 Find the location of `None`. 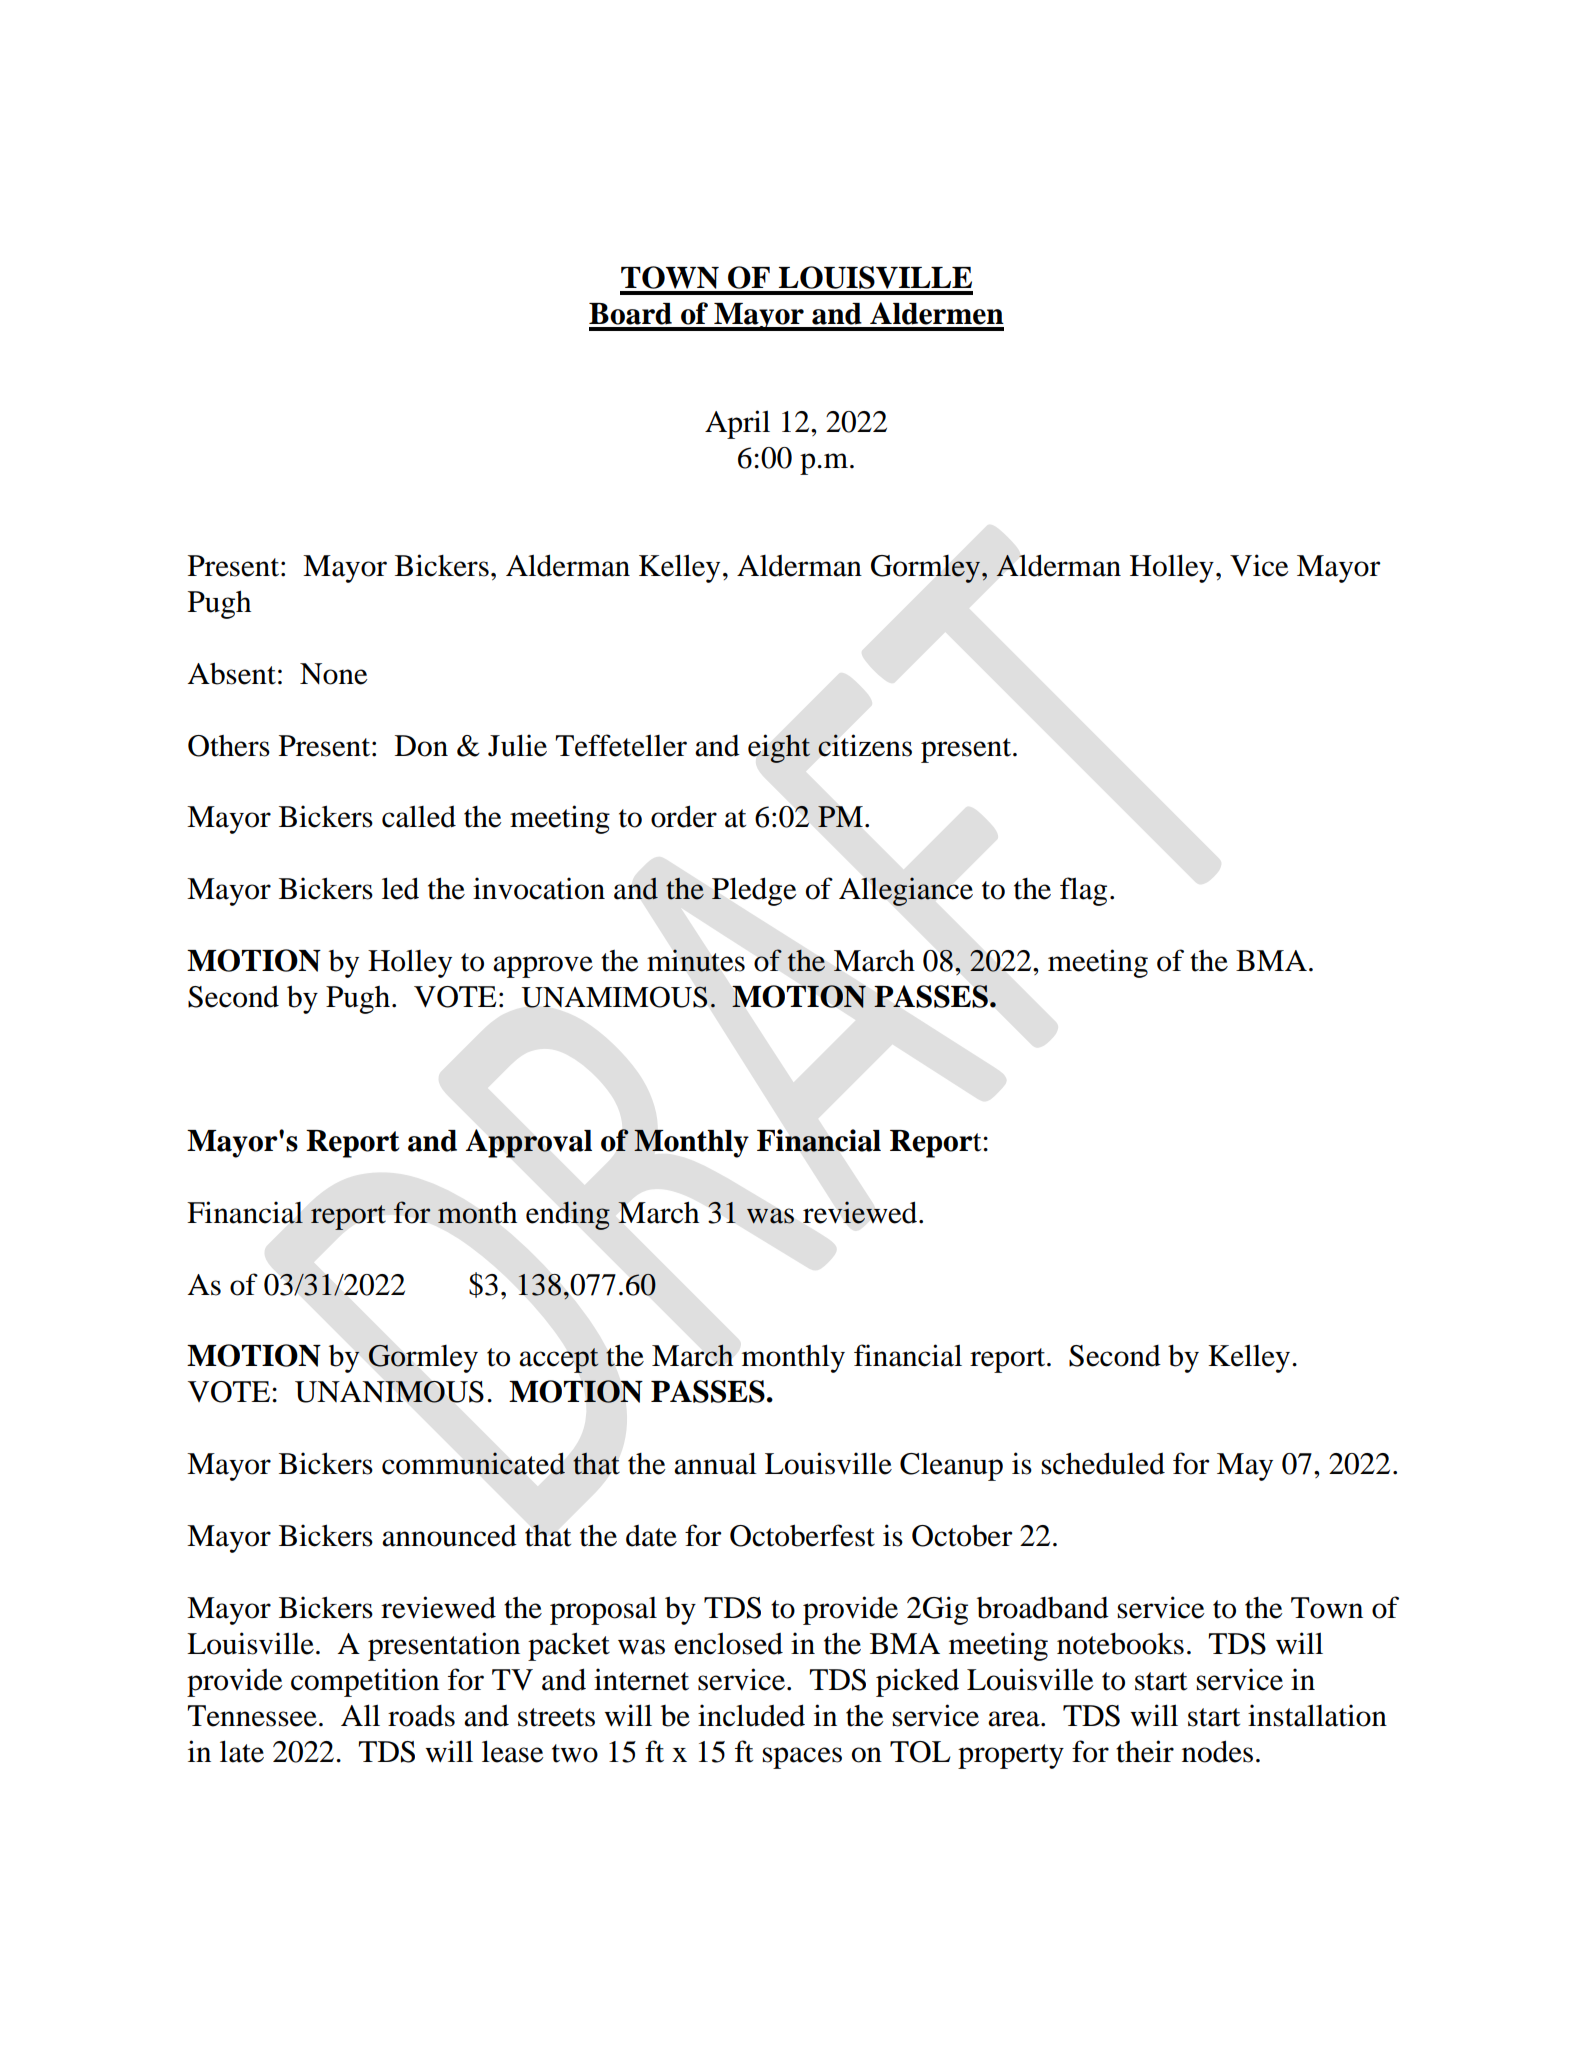

None is located at coordinates (334, 674).
